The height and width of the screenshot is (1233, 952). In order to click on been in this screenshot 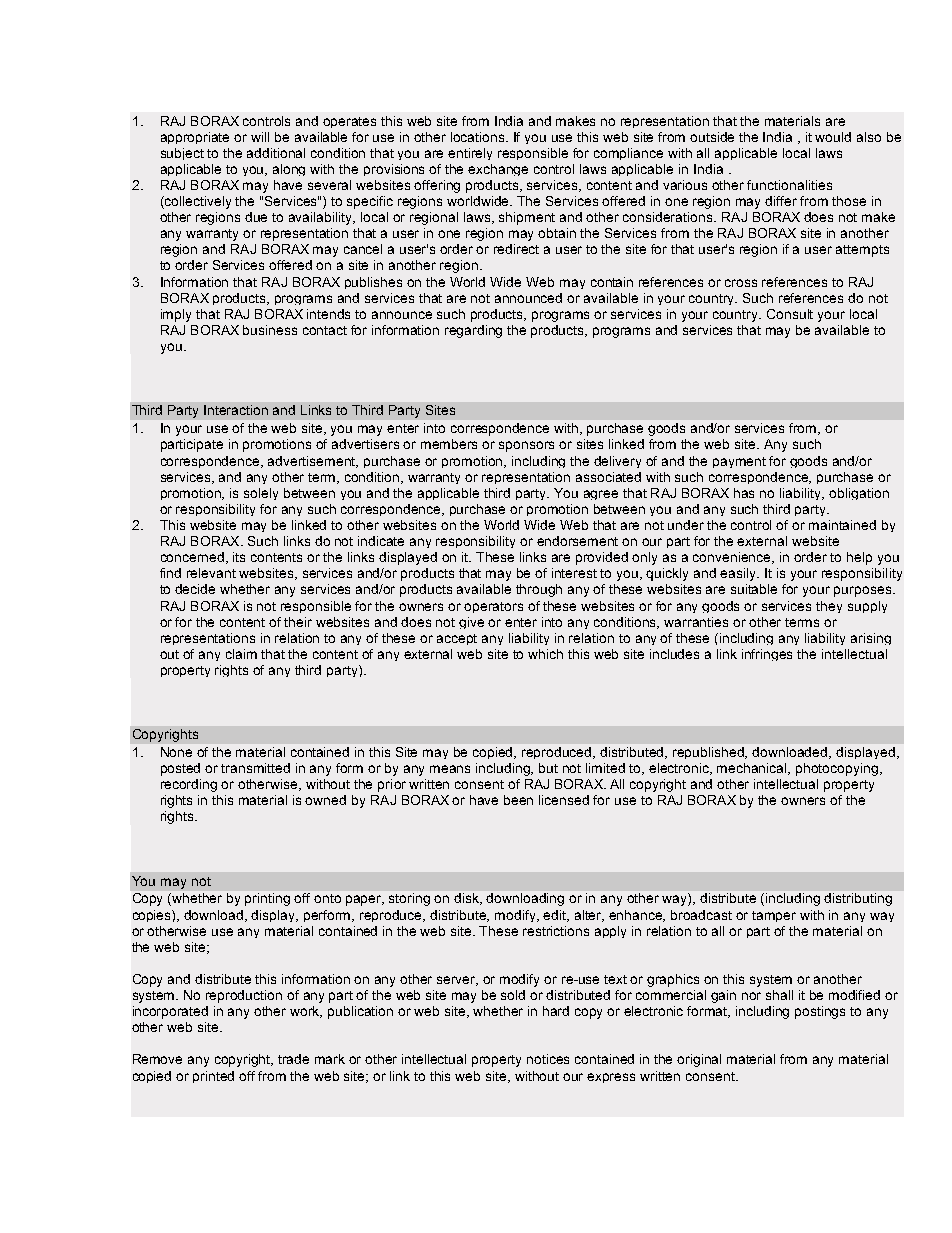, I will do `click(518, 800)`.
